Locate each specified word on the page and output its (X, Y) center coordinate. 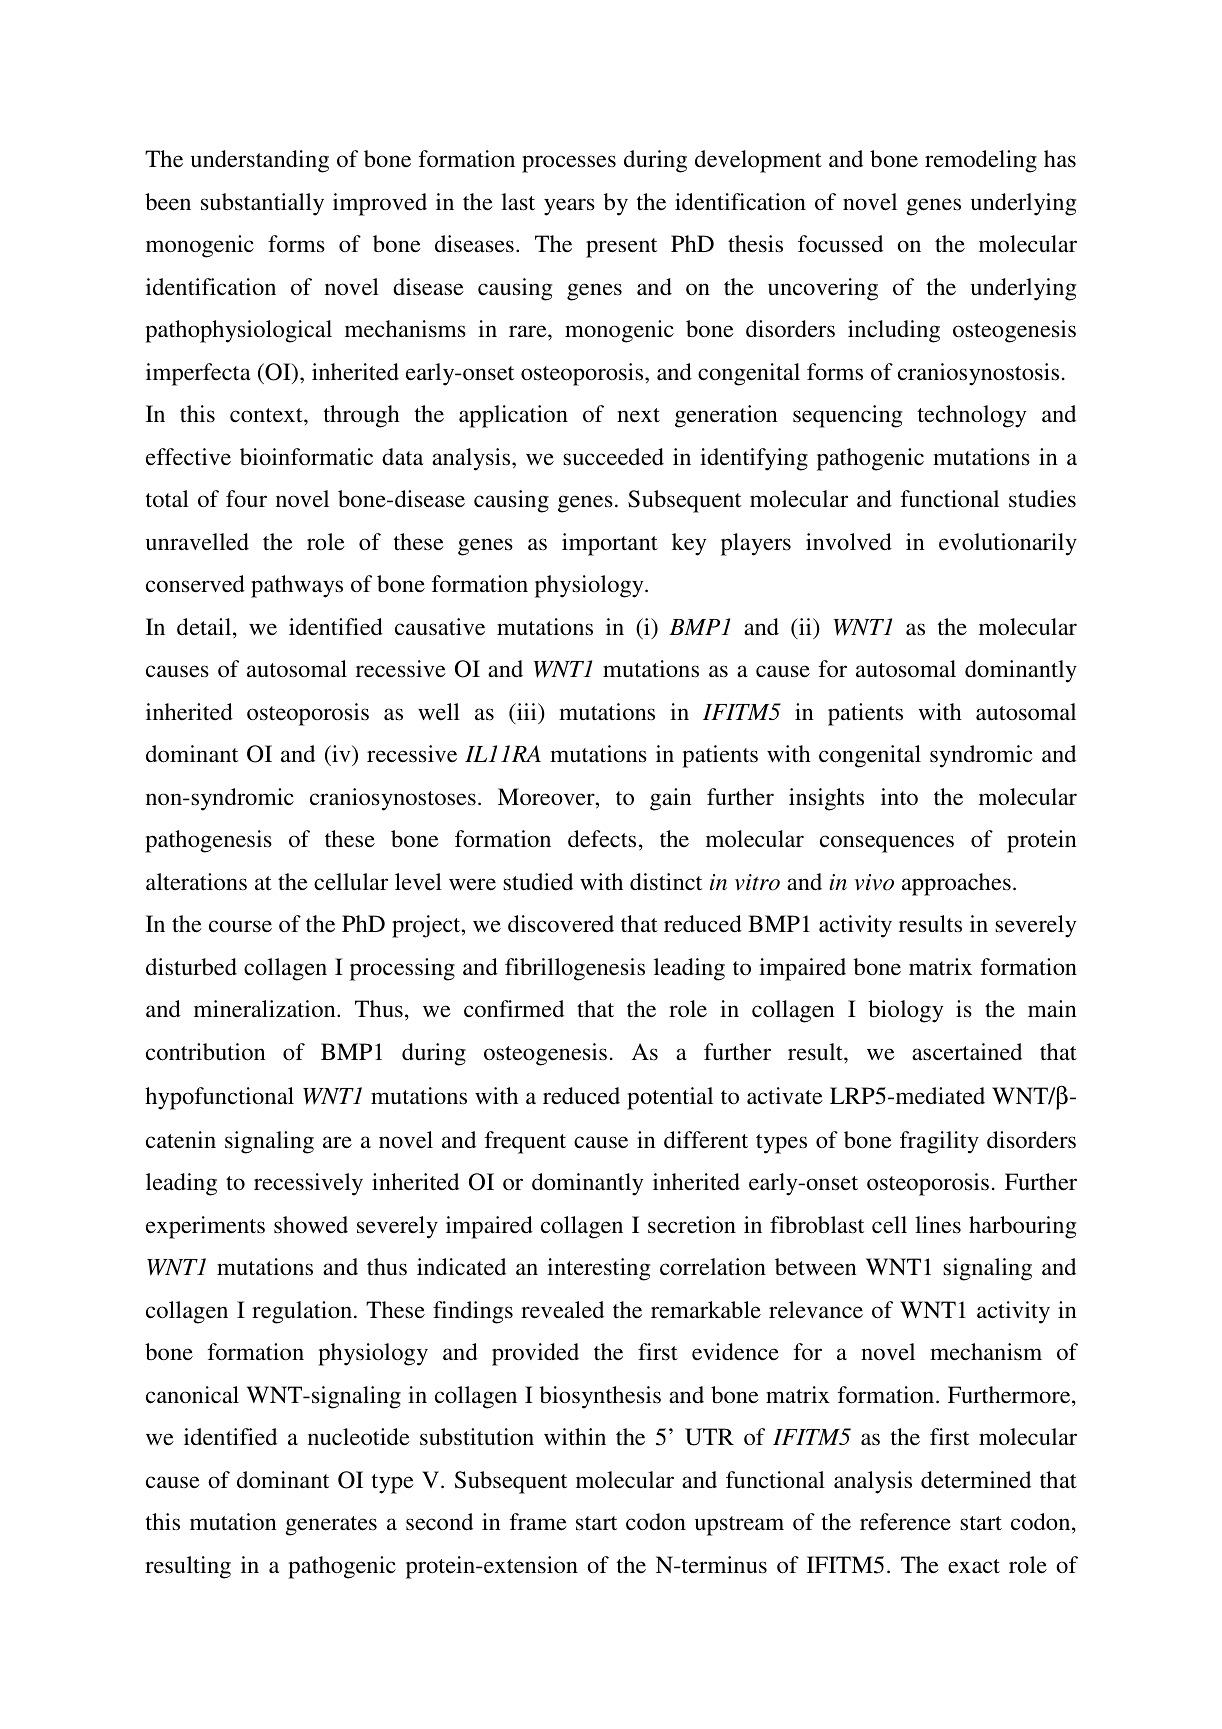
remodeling (981, 161)
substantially (262, 204)
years (569, 207)
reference (905, 1522)
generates (331, 1526)
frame (538, 1522)
